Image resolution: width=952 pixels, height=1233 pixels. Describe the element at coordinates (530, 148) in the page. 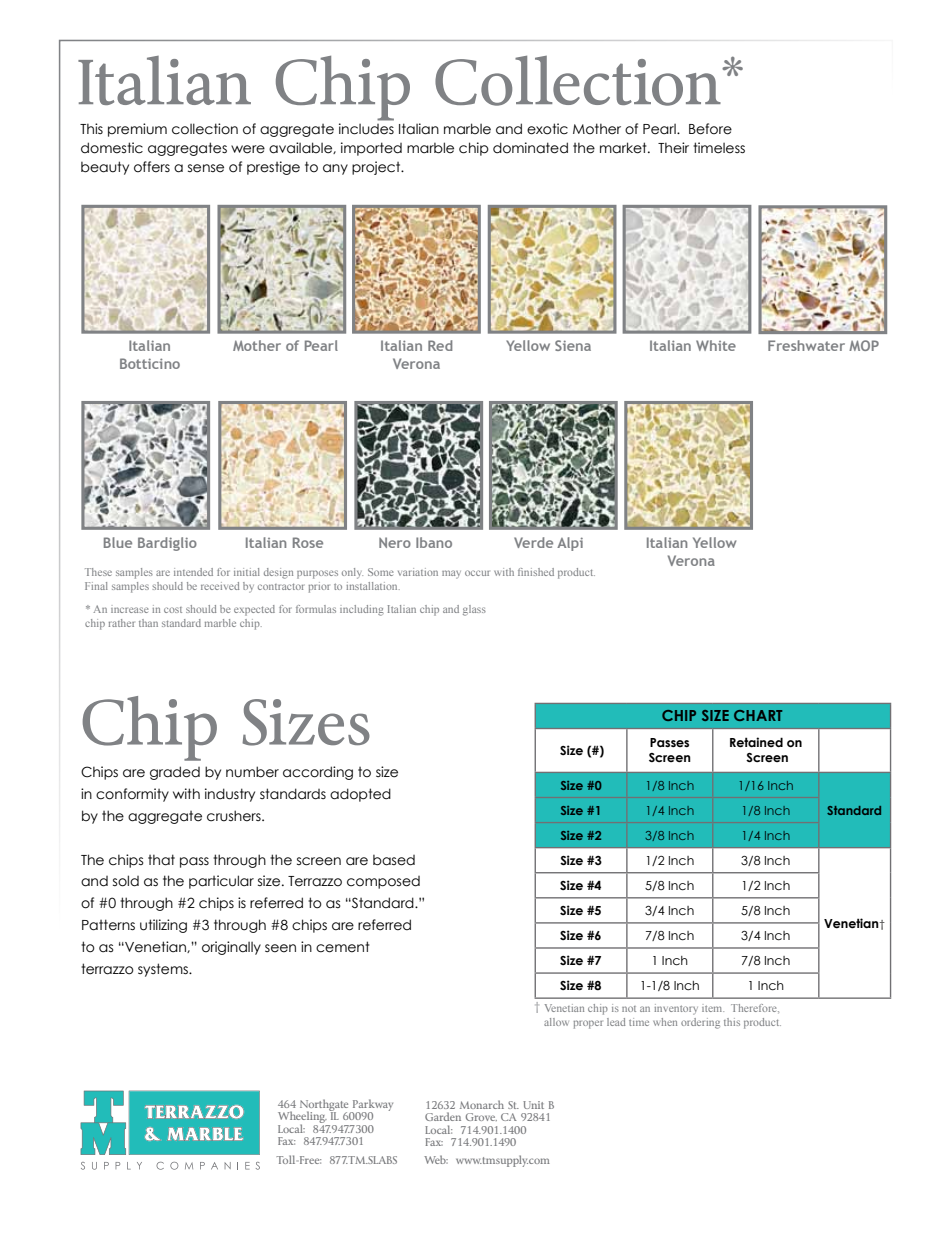

I see `dominated` at that location.
